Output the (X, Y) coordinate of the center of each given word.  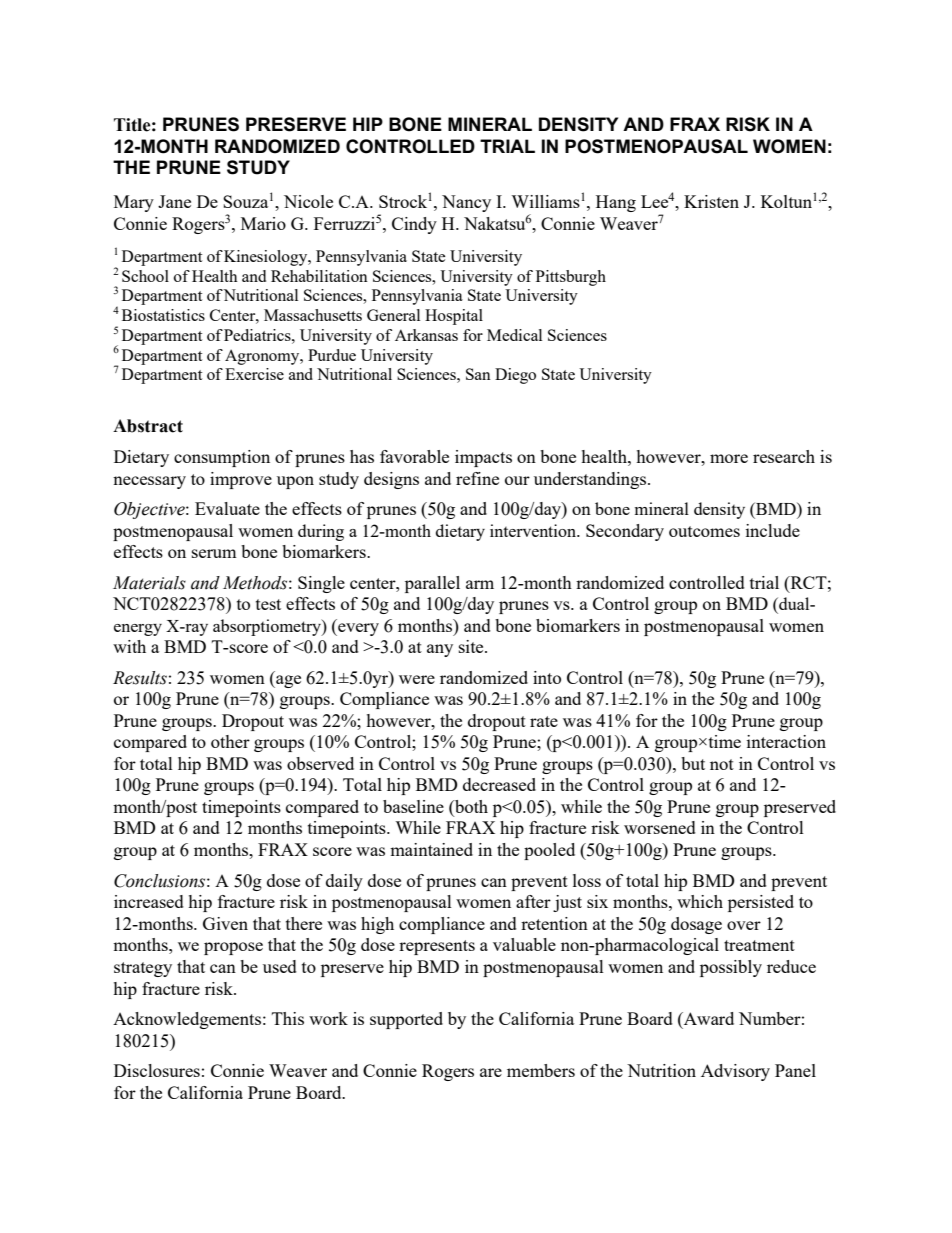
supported (406, 1020)
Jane (174, 201)
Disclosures (157, 1070)
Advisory (735, 1072)
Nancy (466, 203)
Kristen (711, 201)
